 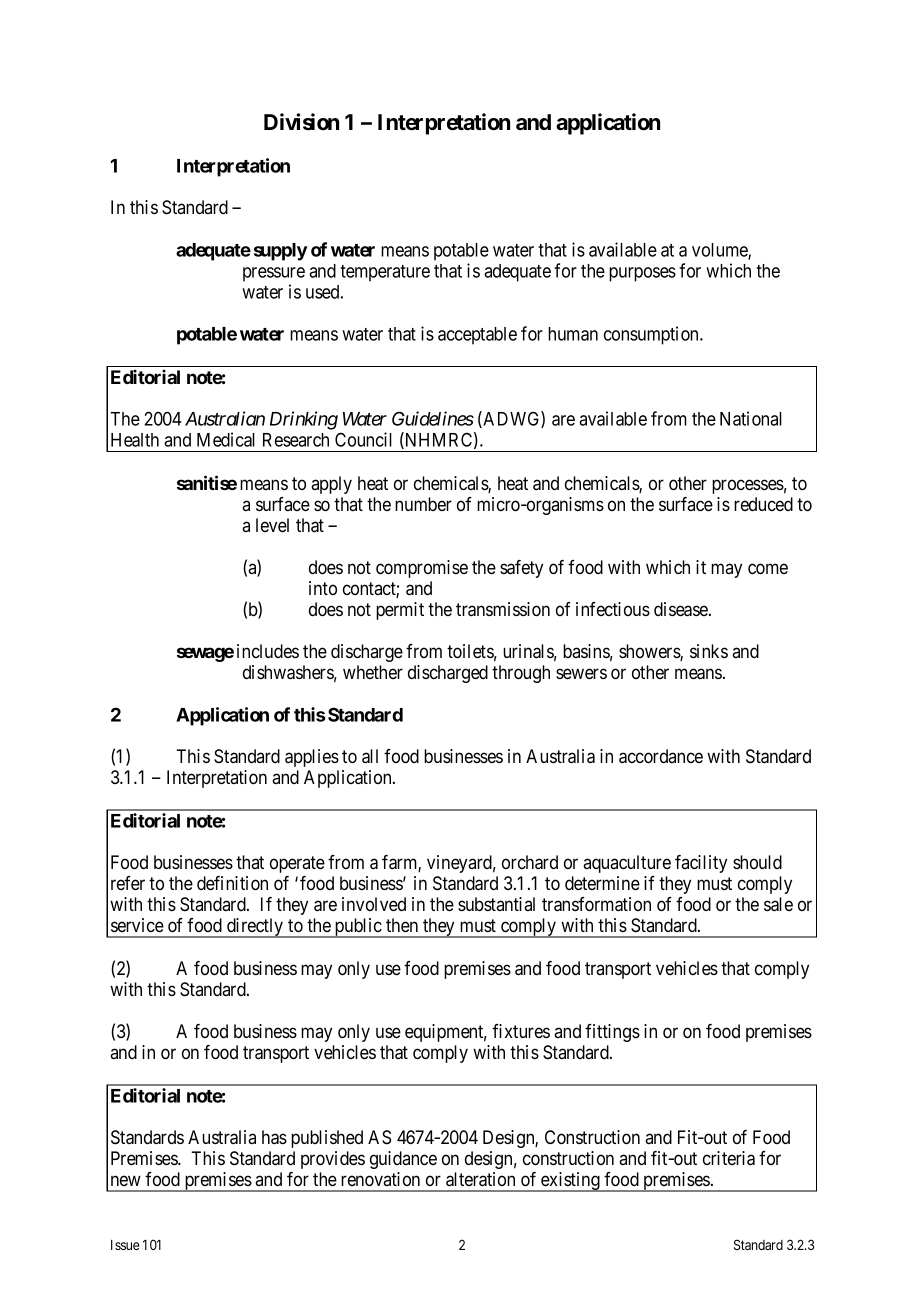 I want to click on sinks, so click(x=709, y=651).
